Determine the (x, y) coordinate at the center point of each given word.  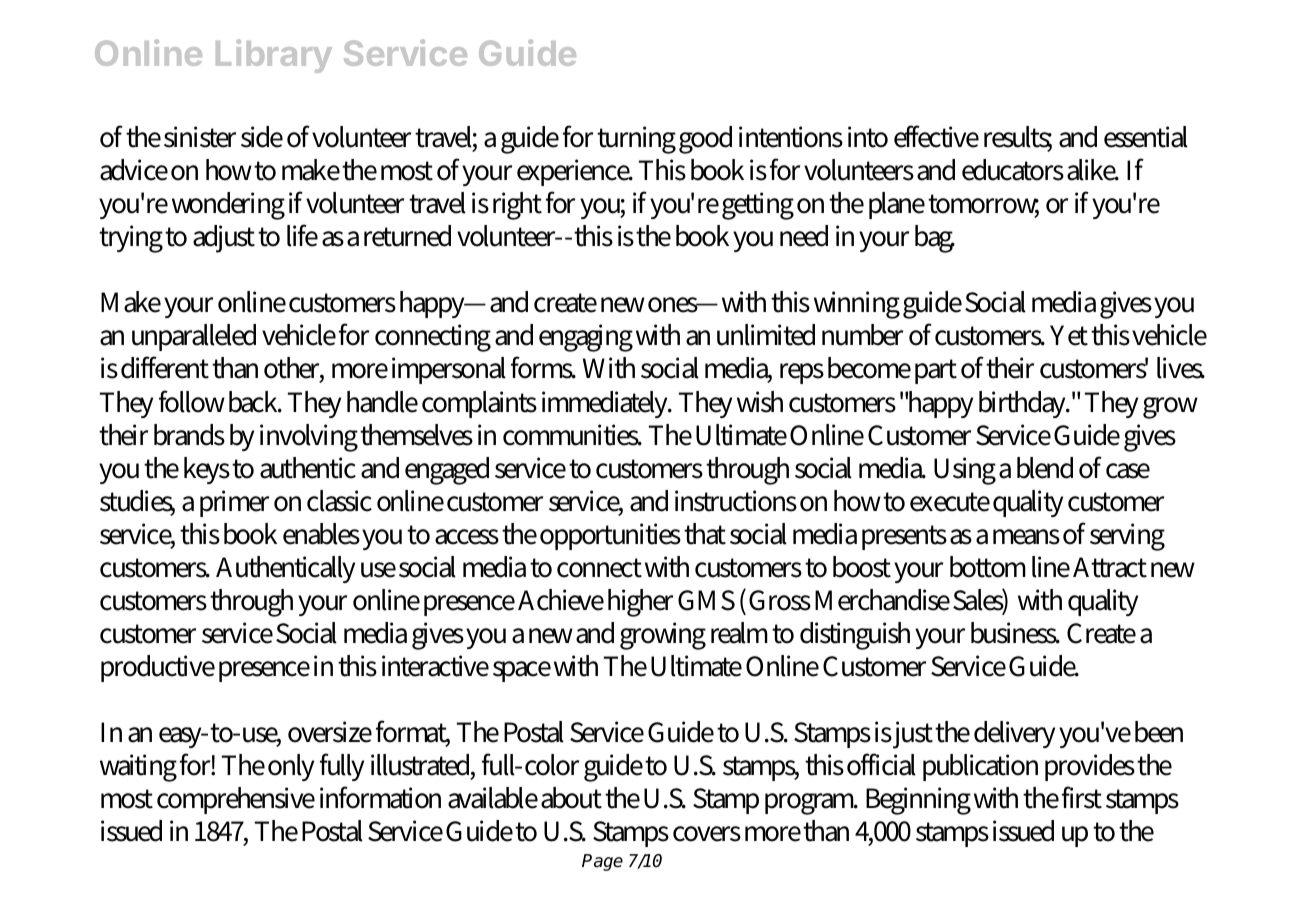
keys (207, 470)
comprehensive (236, 800)
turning (636, 140)
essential (1146, 137)
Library (274, 56)
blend (1045, 468)
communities (572, 435)
